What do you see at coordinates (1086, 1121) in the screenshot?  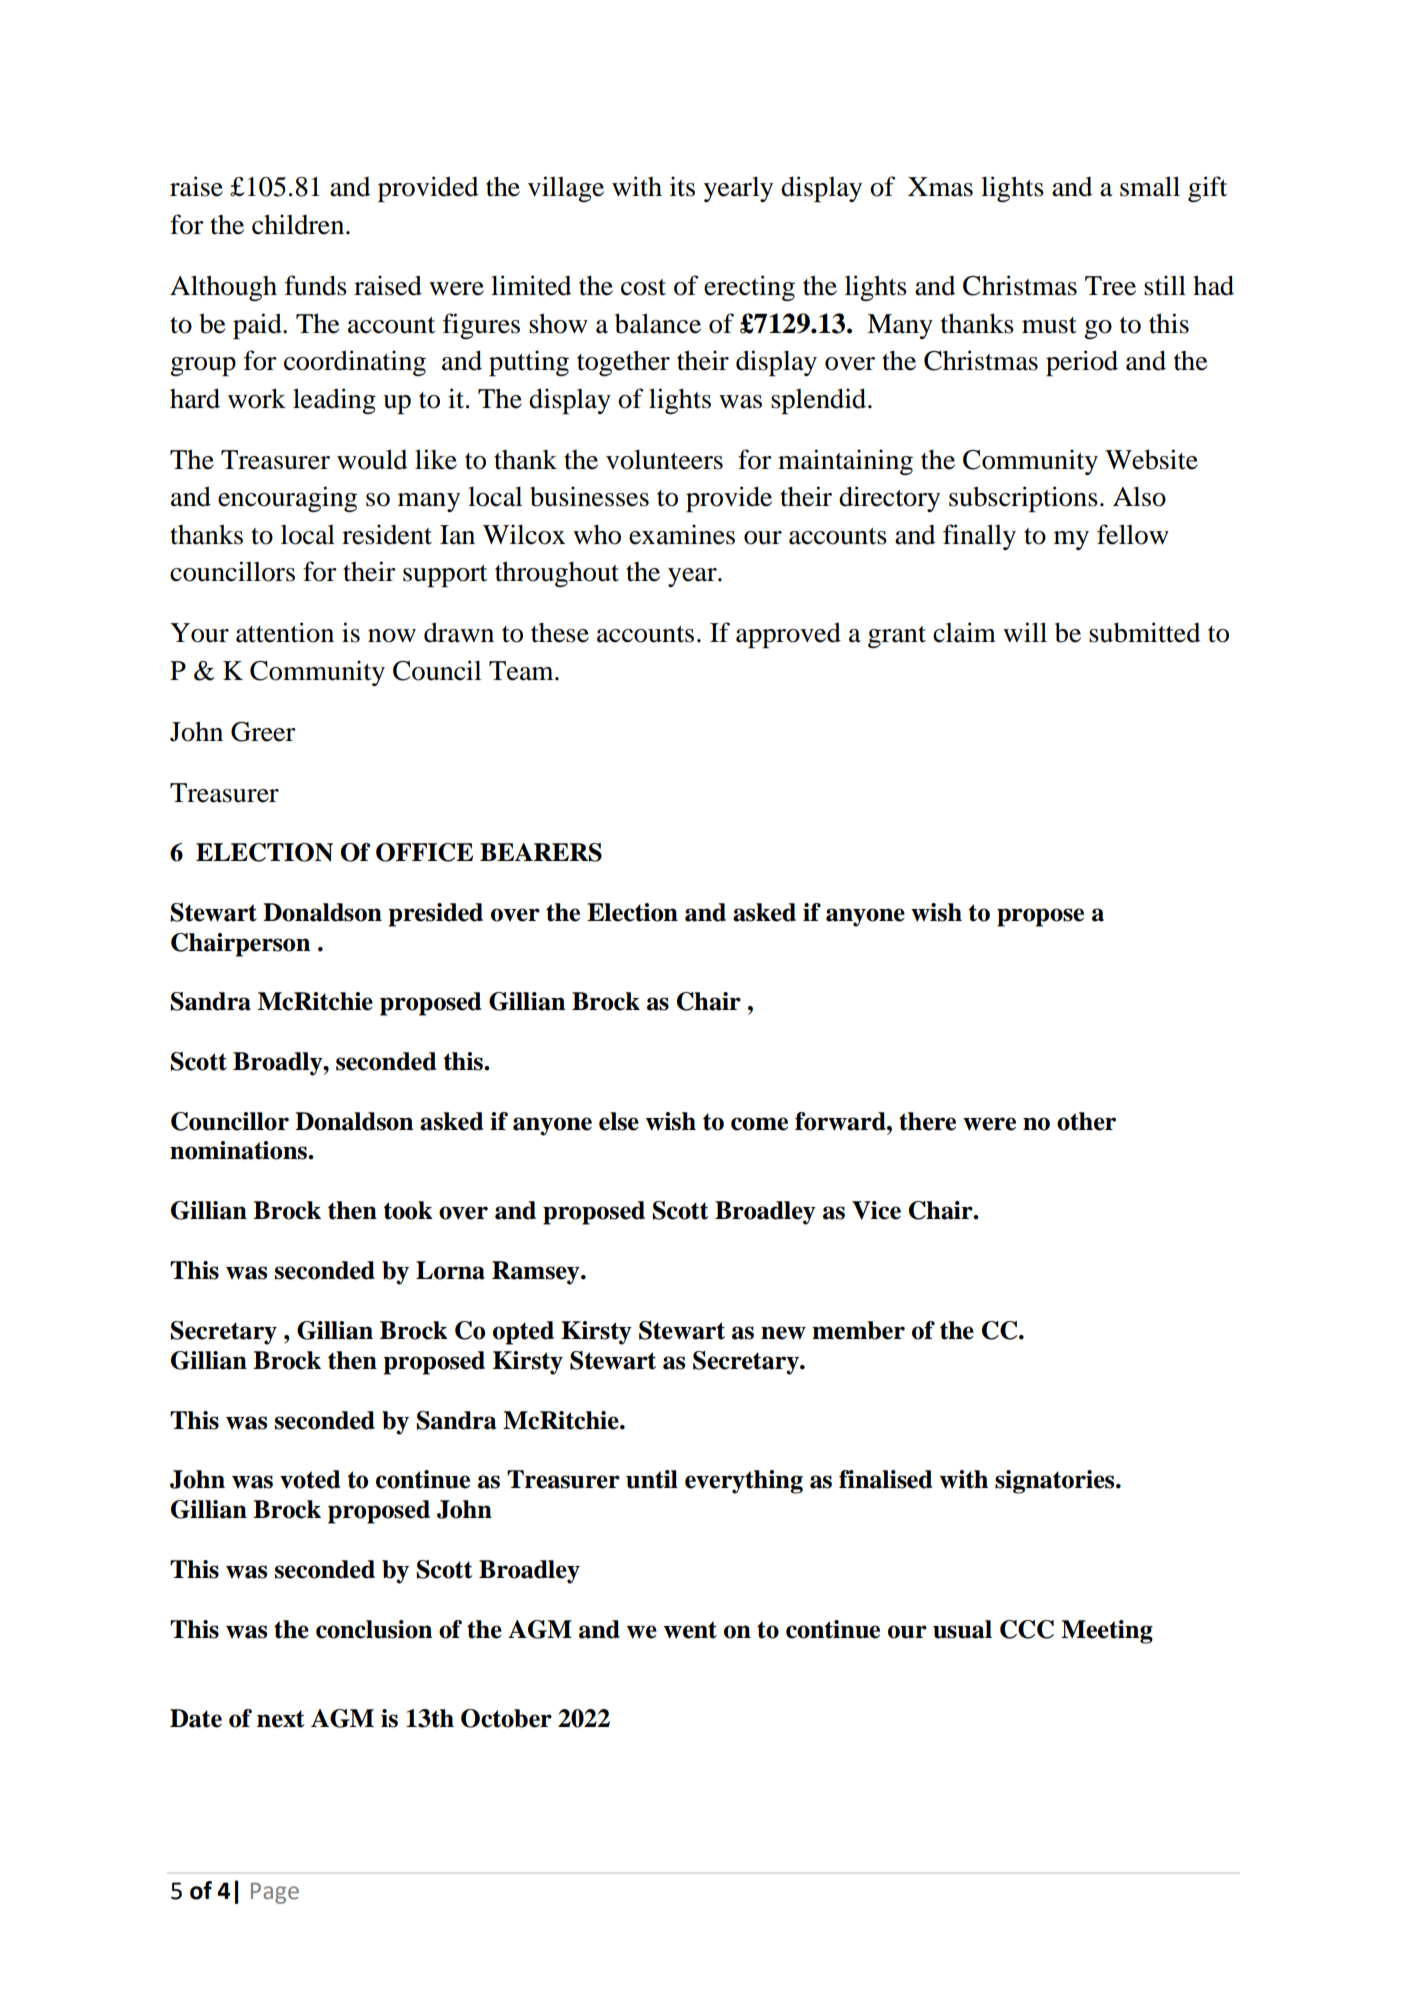 I see `other` at bounding box center [1086, 1121].
